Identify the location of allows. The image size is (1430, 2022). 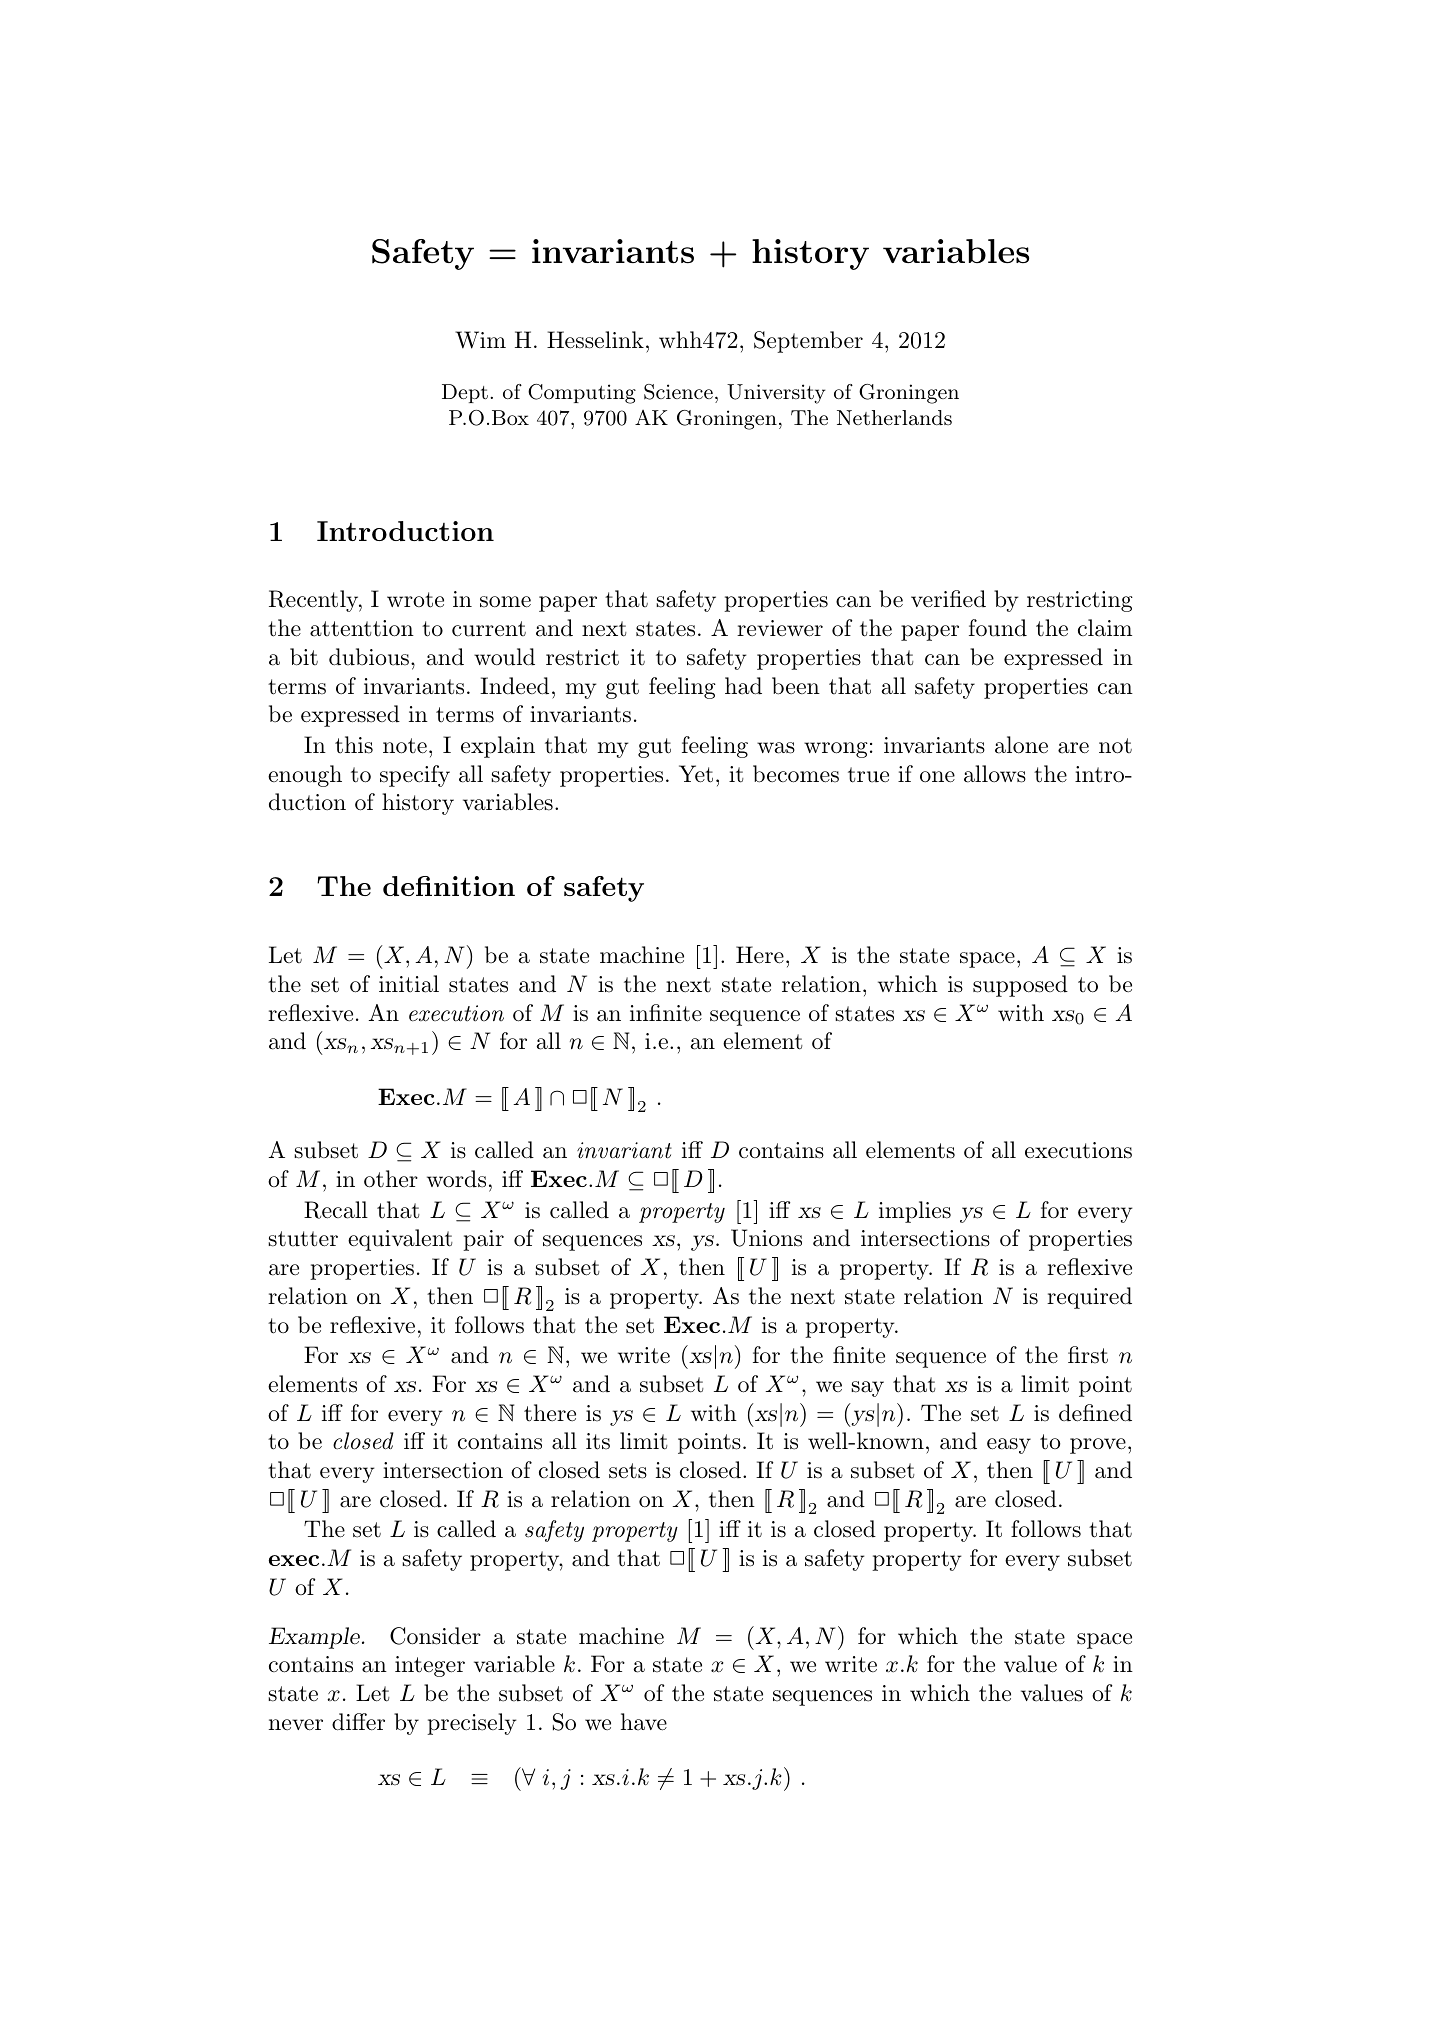
(995, 774).
